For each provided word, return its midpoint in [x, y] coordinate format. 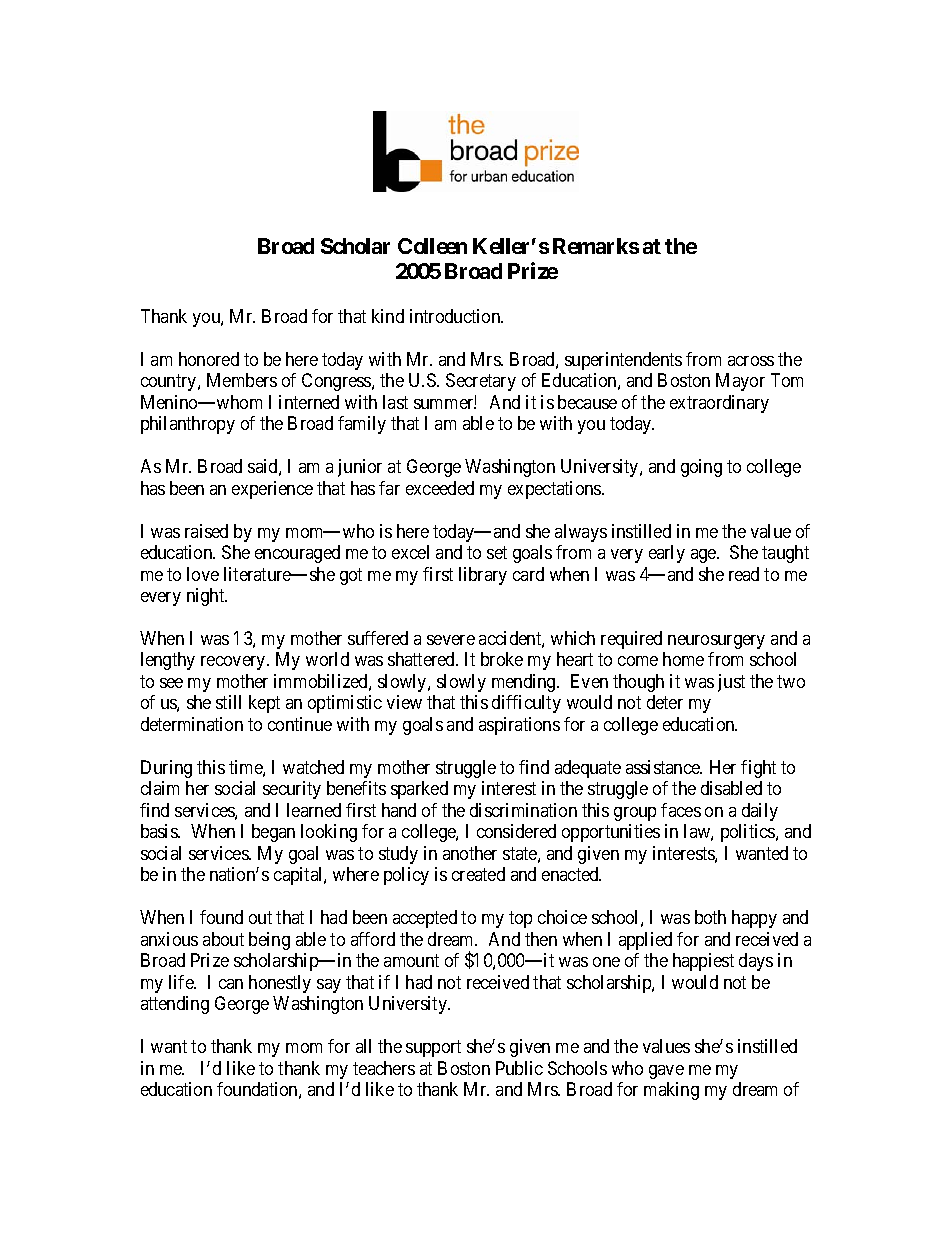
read [744, 574]
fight [758, 769]
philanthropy [188, 425]
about [223, 939]
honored [209, 359]
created [478, 874]
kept [264, 704]
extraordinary [719, 404]
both [710, 917]
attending [175, 1005]
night [207, 597]
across [751, 361]
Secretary [481, 382]
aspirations [519, 726]
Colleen [432, 246]
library [483, 576]
